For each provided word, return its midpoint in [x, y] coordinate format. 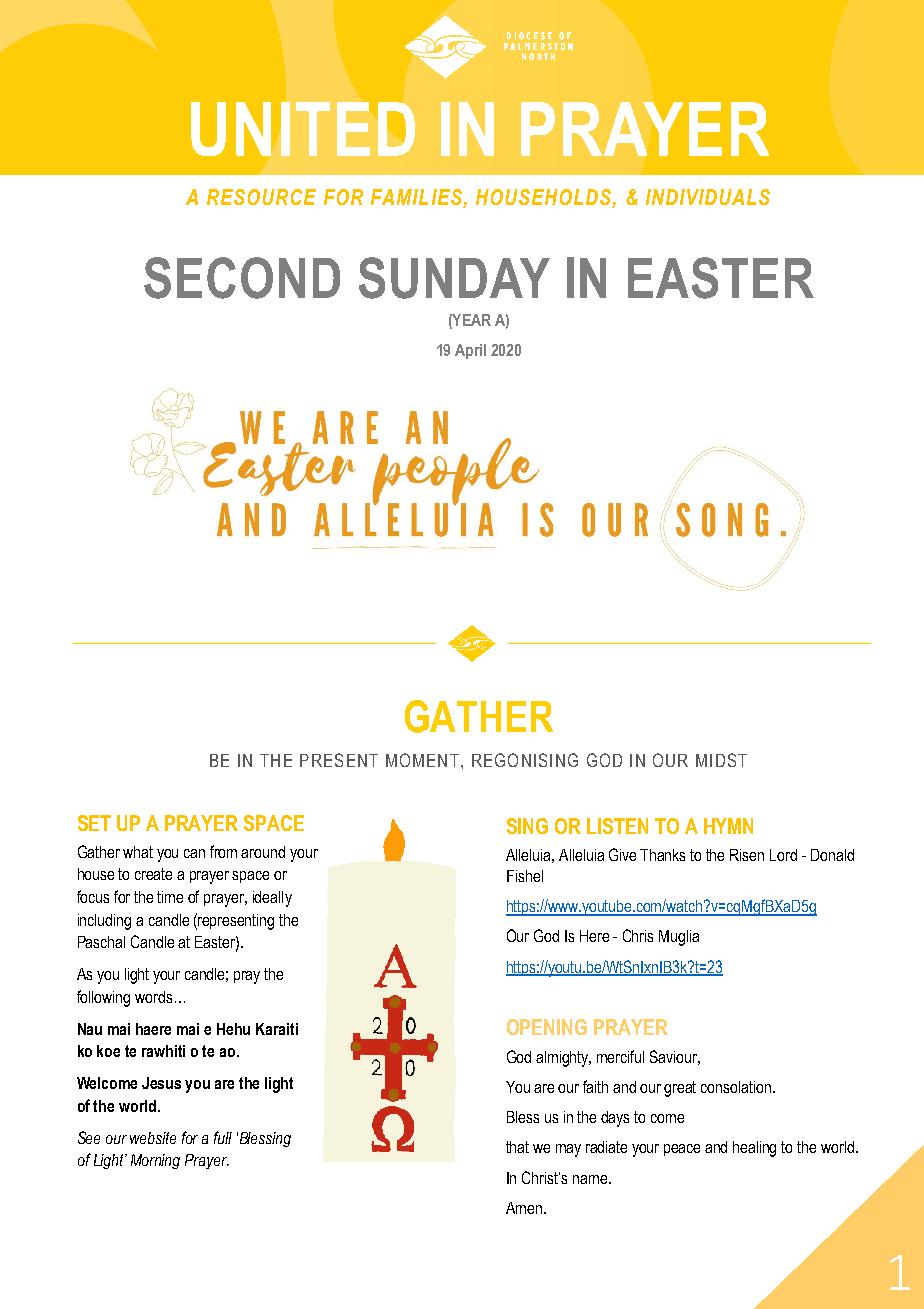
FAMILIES [416, 197]
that [517, 1147]
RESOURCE [261, 197]
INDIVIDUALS [708, 197]
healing [754, 1149]
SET [94, 823]
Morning [155, 1161]
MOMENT [422, 760]
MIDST [721, 760]
